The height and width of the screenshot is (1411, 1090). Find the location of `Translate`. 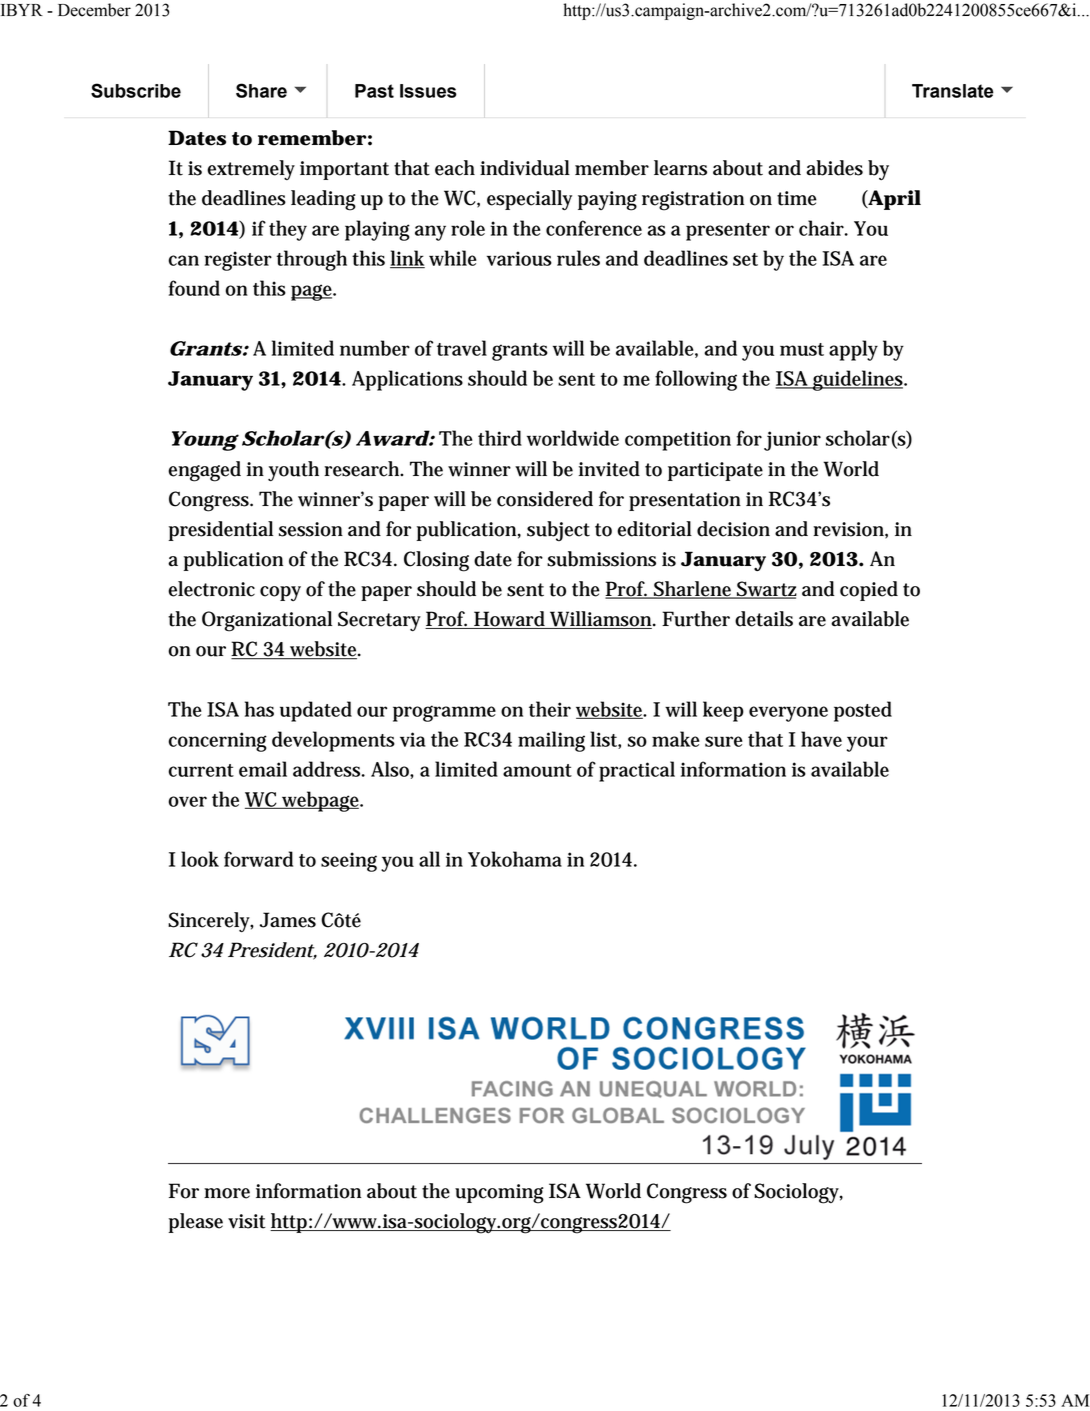

Translate is located at coordinates (953, 91).
